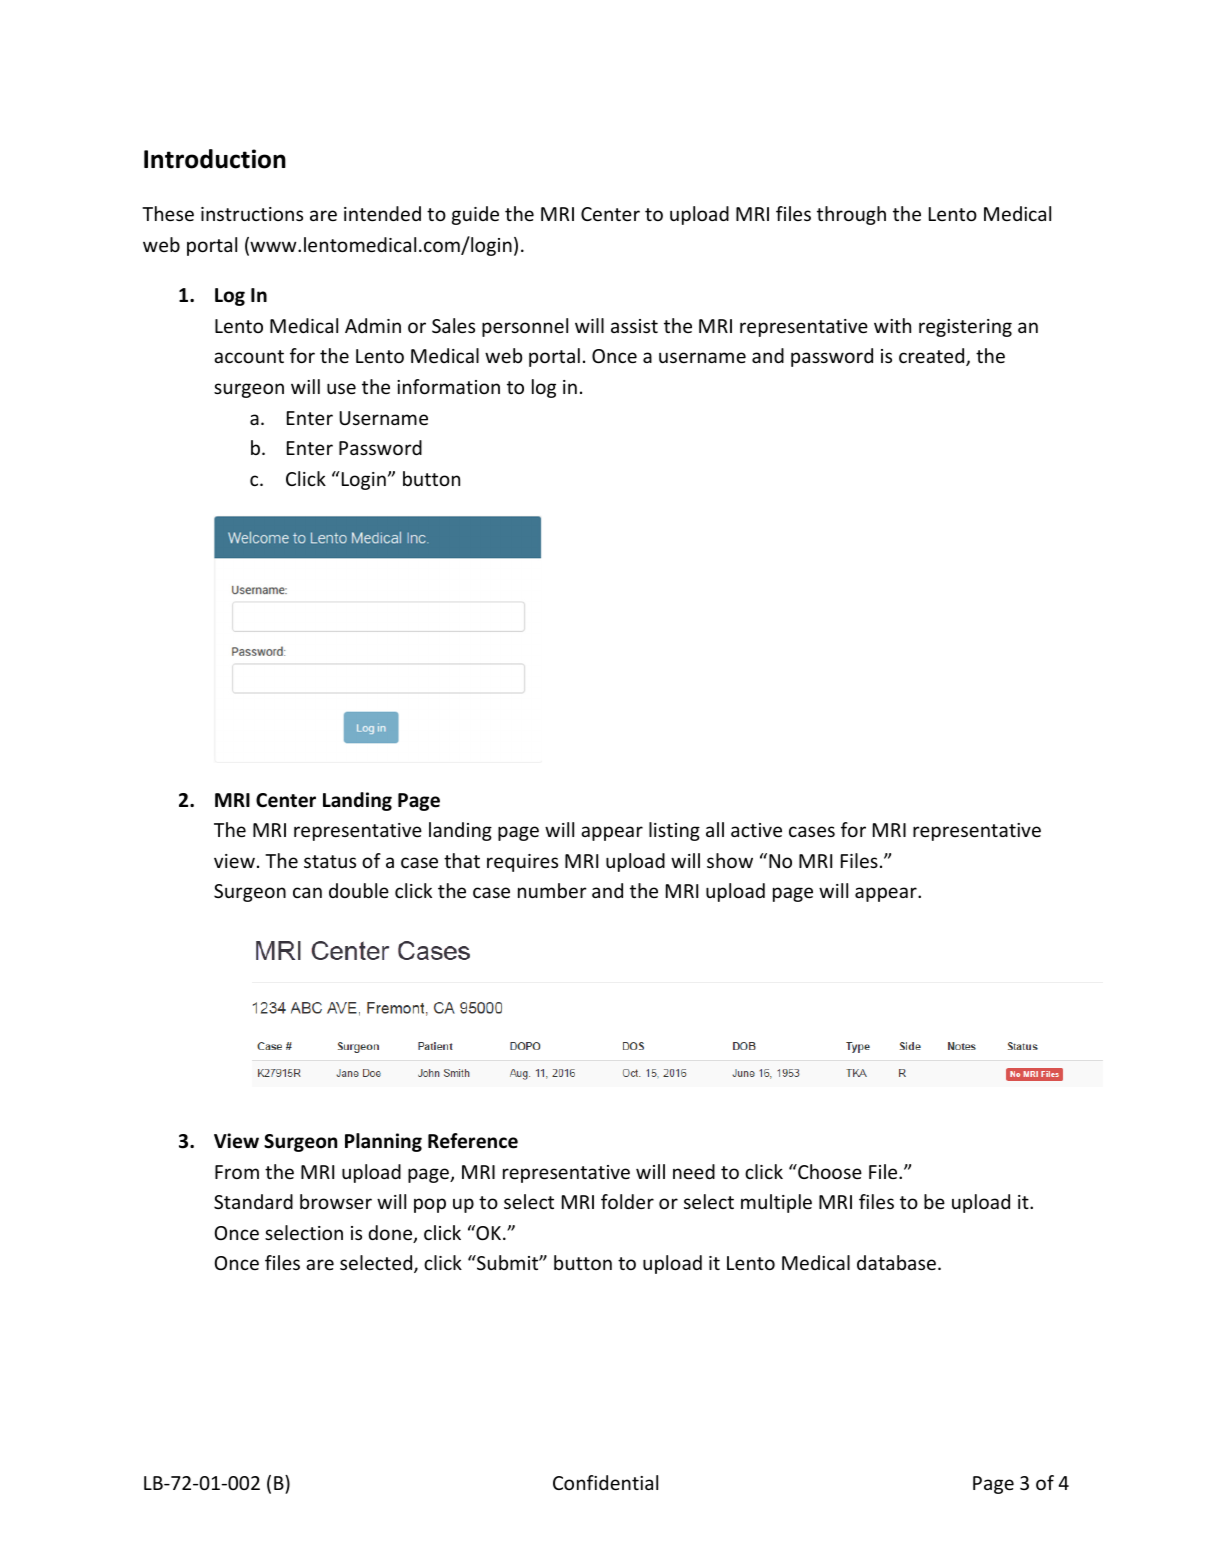 This document has width=1212, height=1568. Describe the element at coordinates (330, 861) in the document. I see `status` at that location.
